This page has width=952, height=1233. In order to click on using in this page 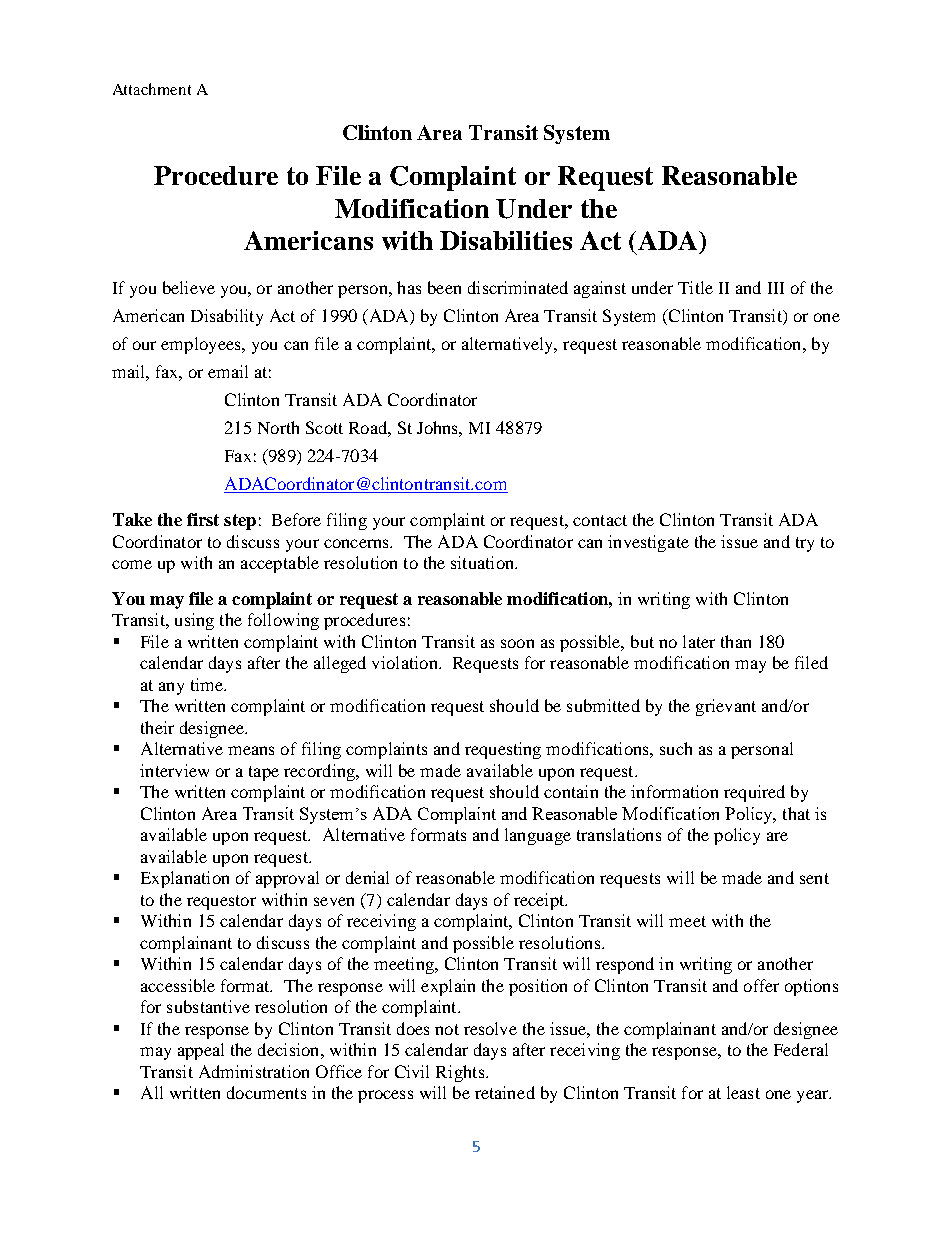, I will do `click(194, 621)`.
